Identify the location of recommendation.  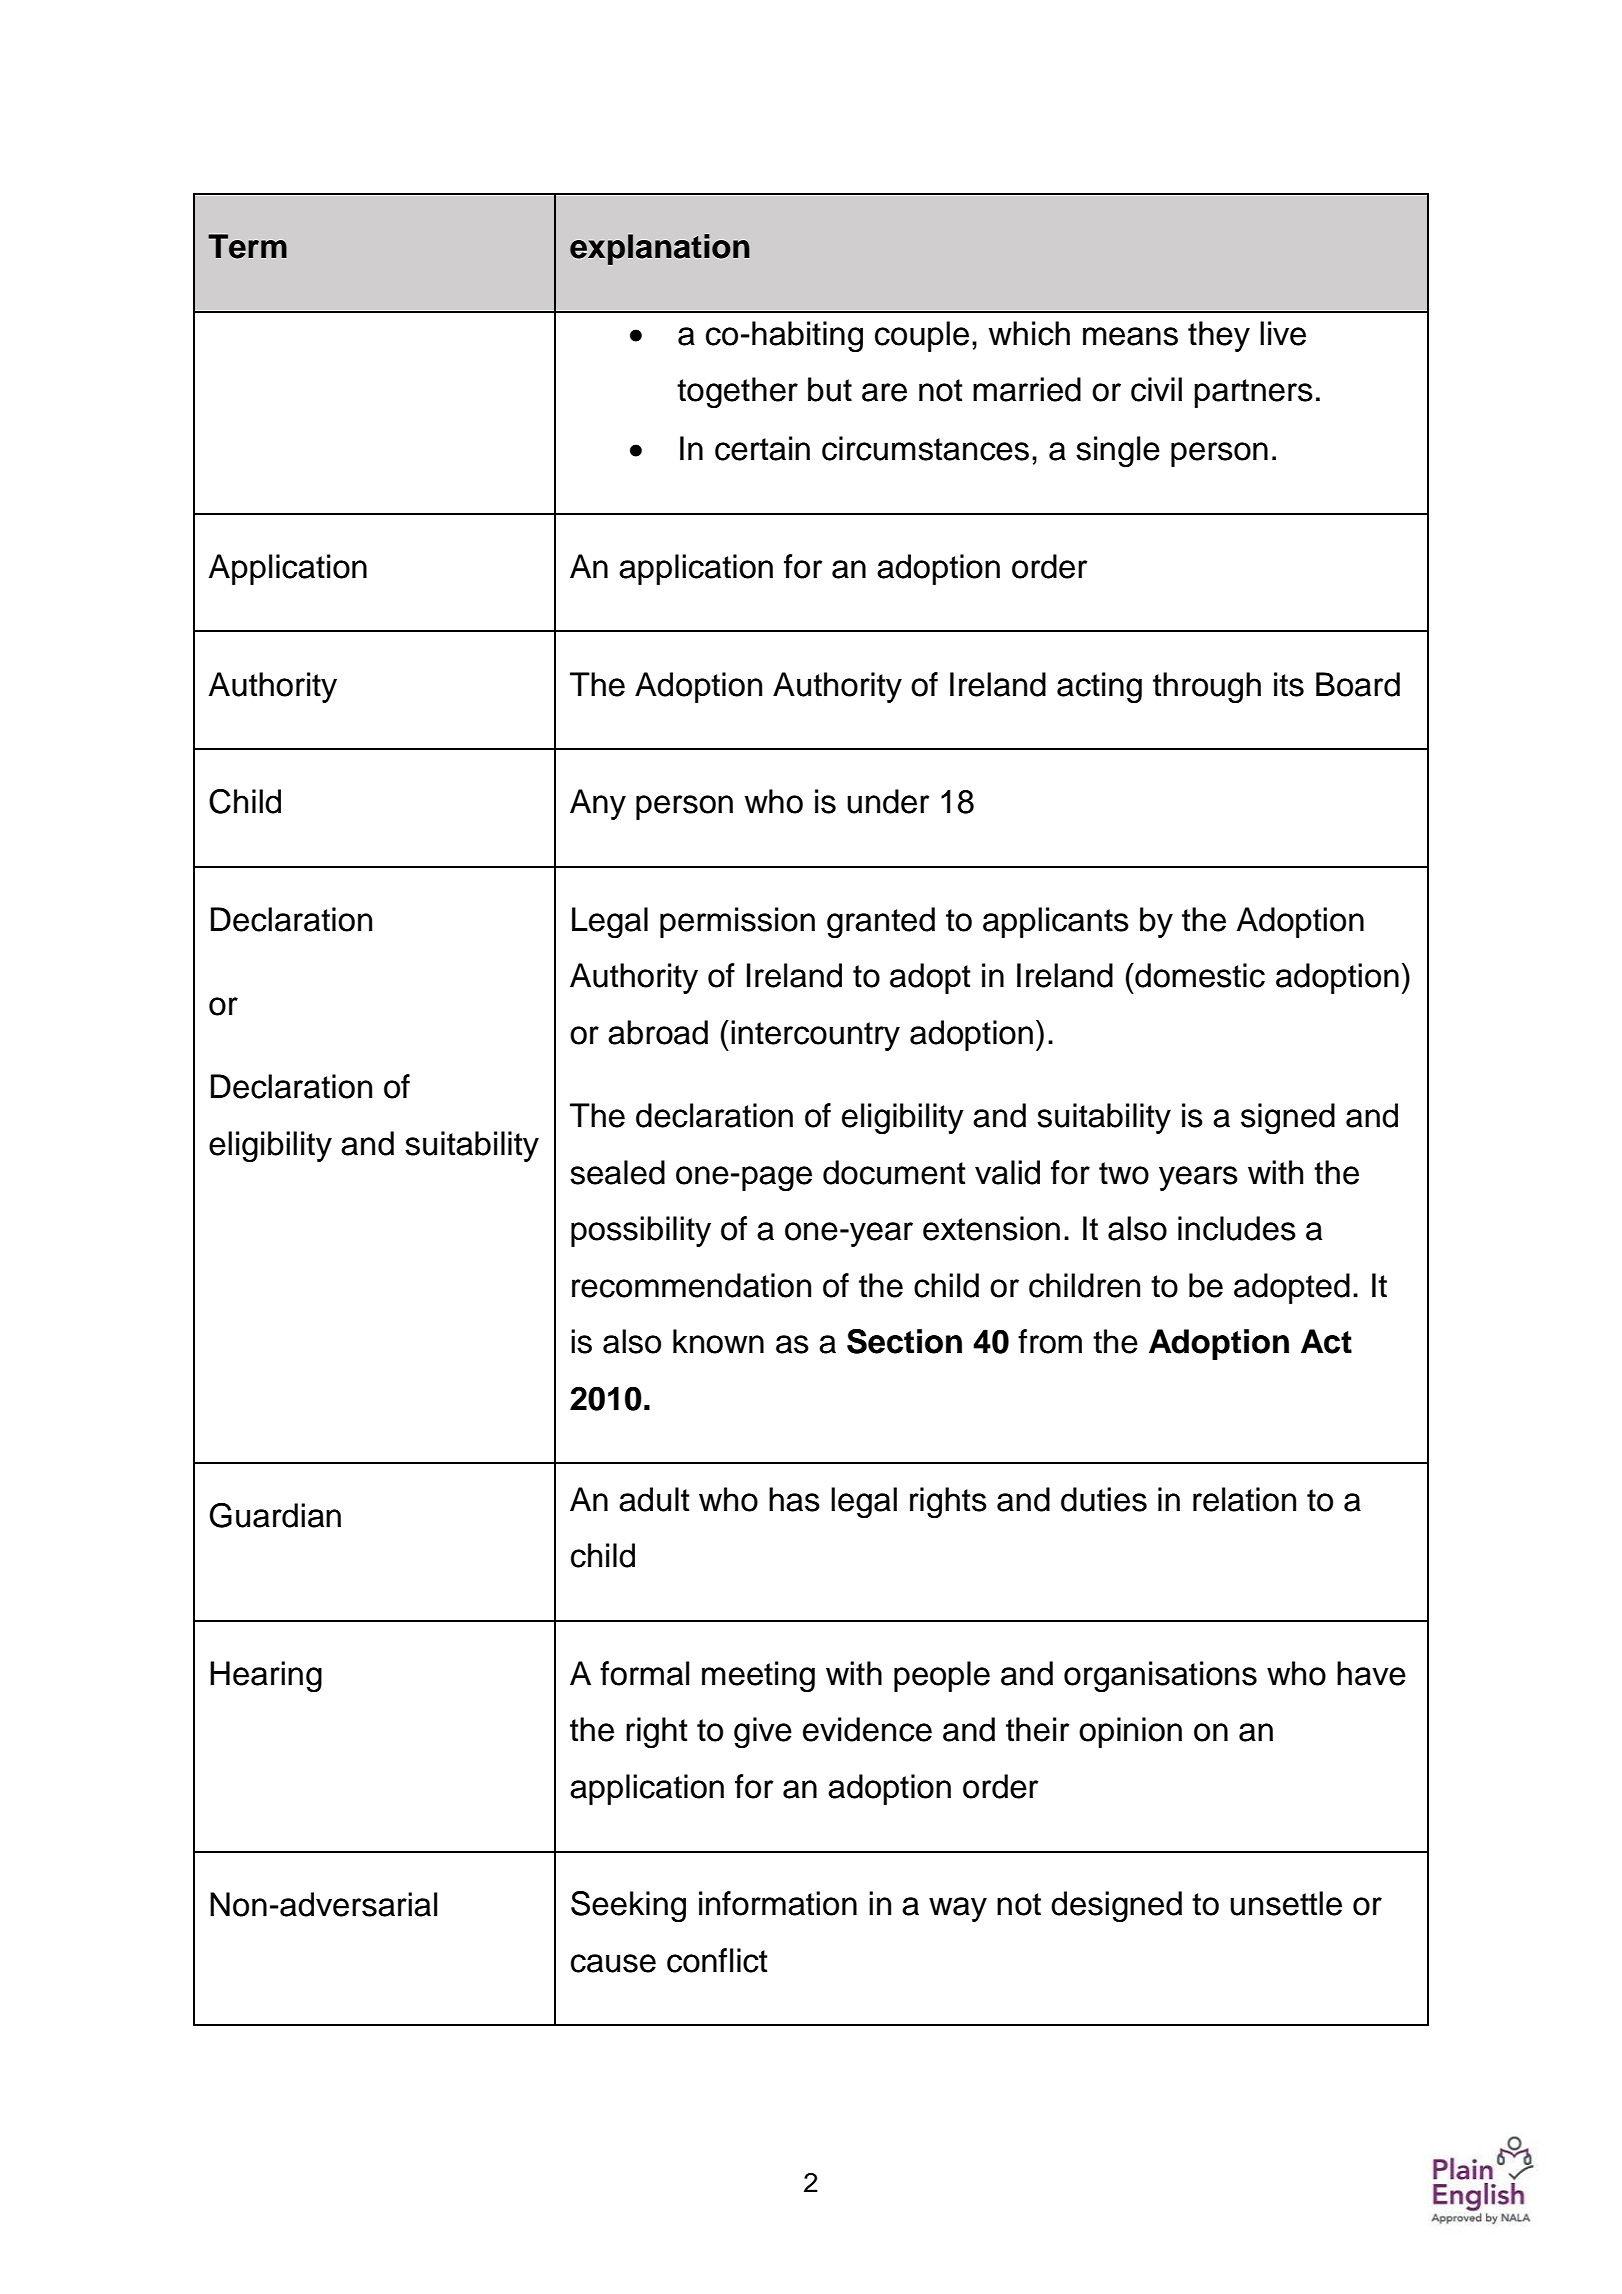
(691, 1285).
